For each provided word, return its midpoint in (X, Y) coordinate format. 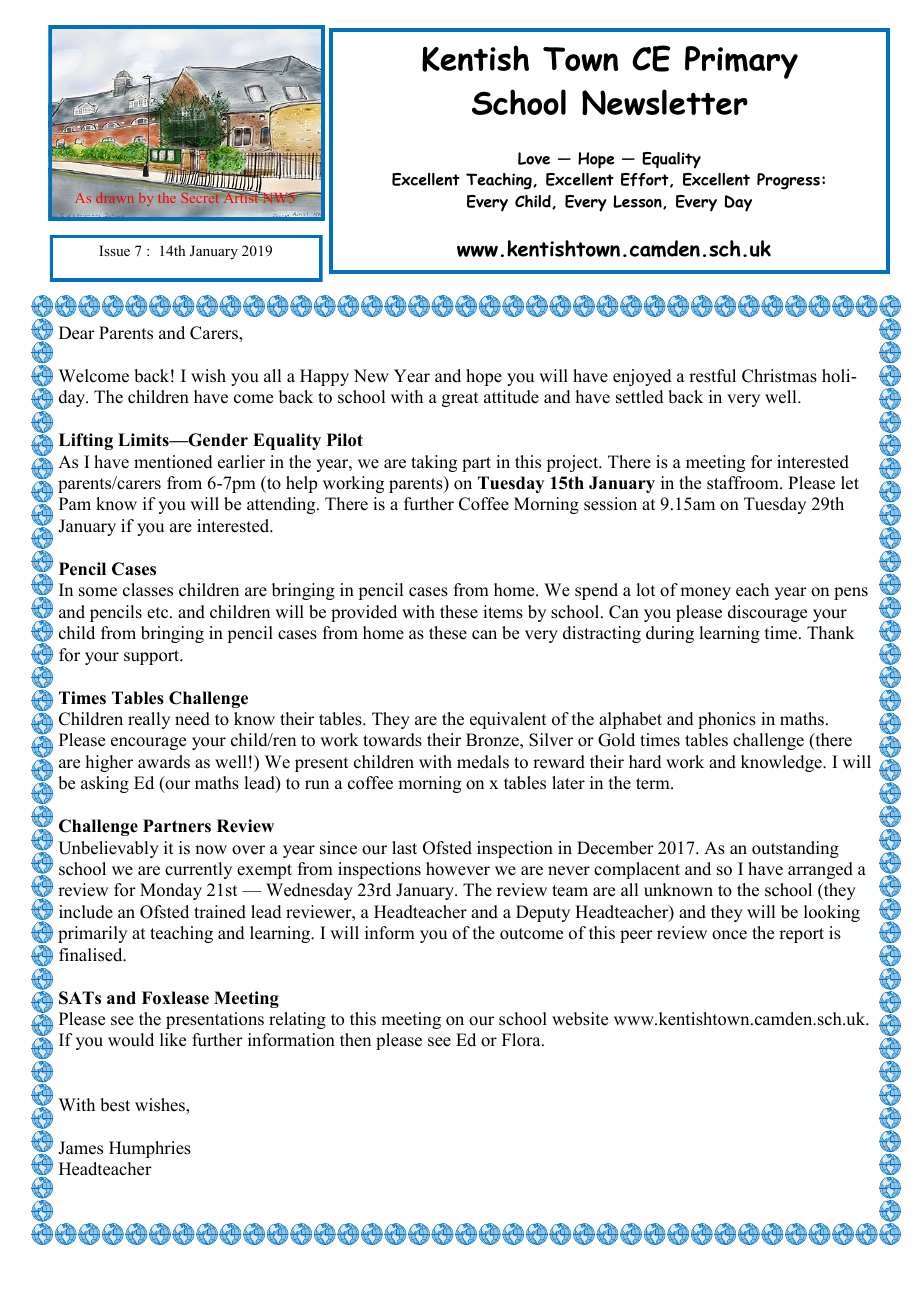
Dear (77, 333)
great (460, 399)
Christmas (779, 376)
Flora (522, 1040)
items (503, 612)
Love (534, 158)
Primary (741, 62)
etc (159, 613)
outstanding (795, 849)
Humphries (150, 1149)
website (580, 1019)
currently (198, 870)
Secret (200, 197)
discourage (767, 613)
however (458, 869)
